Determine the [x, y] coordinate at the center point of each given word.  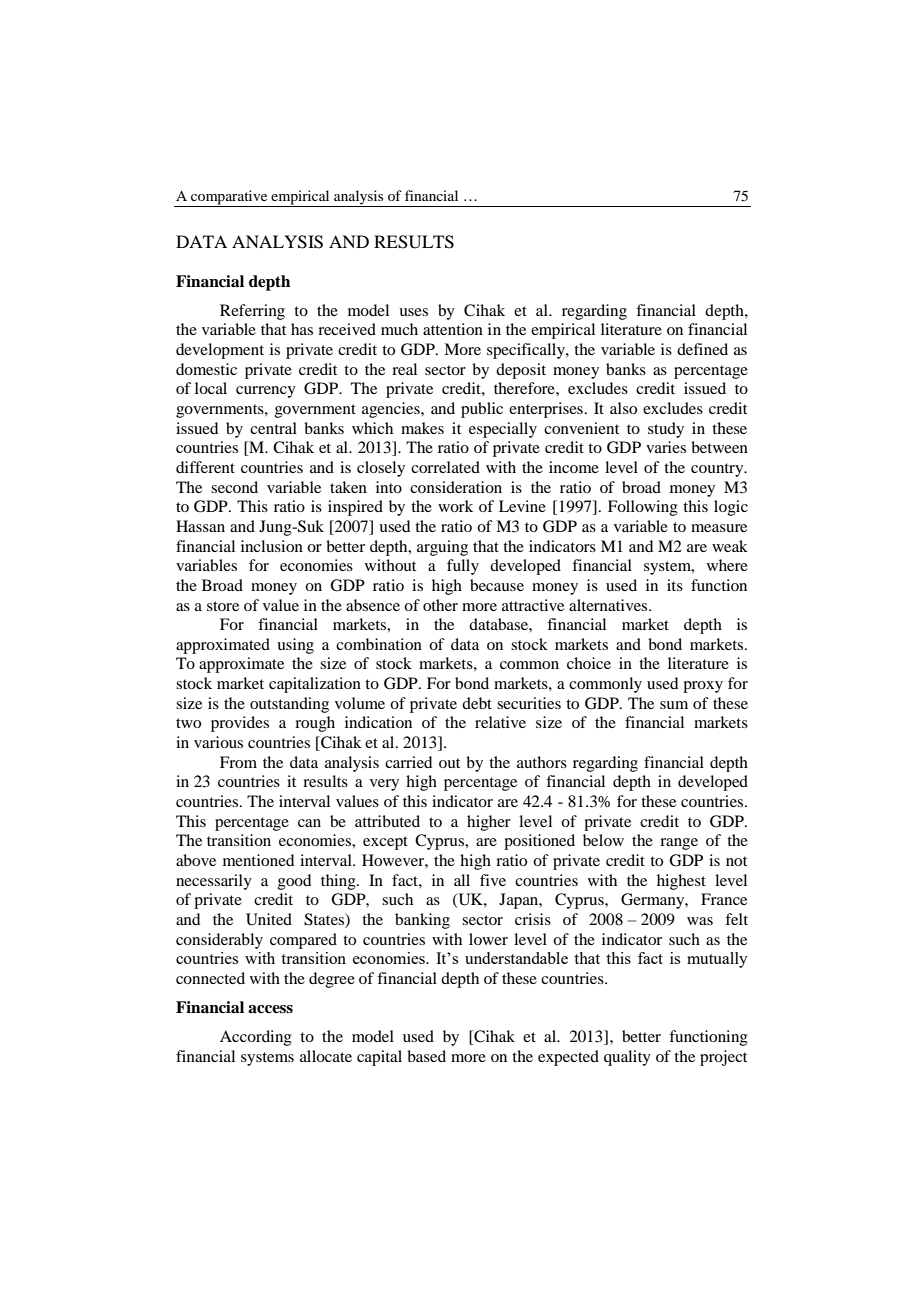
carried [408, 762]
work [455, 506]
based [426, 1056]
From [238, 762]
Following [643, 508]
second [234, 487]
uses [413, 312]
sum [674, 705]
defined [702, 349]
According [256, 1038]
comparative [229, 198]
